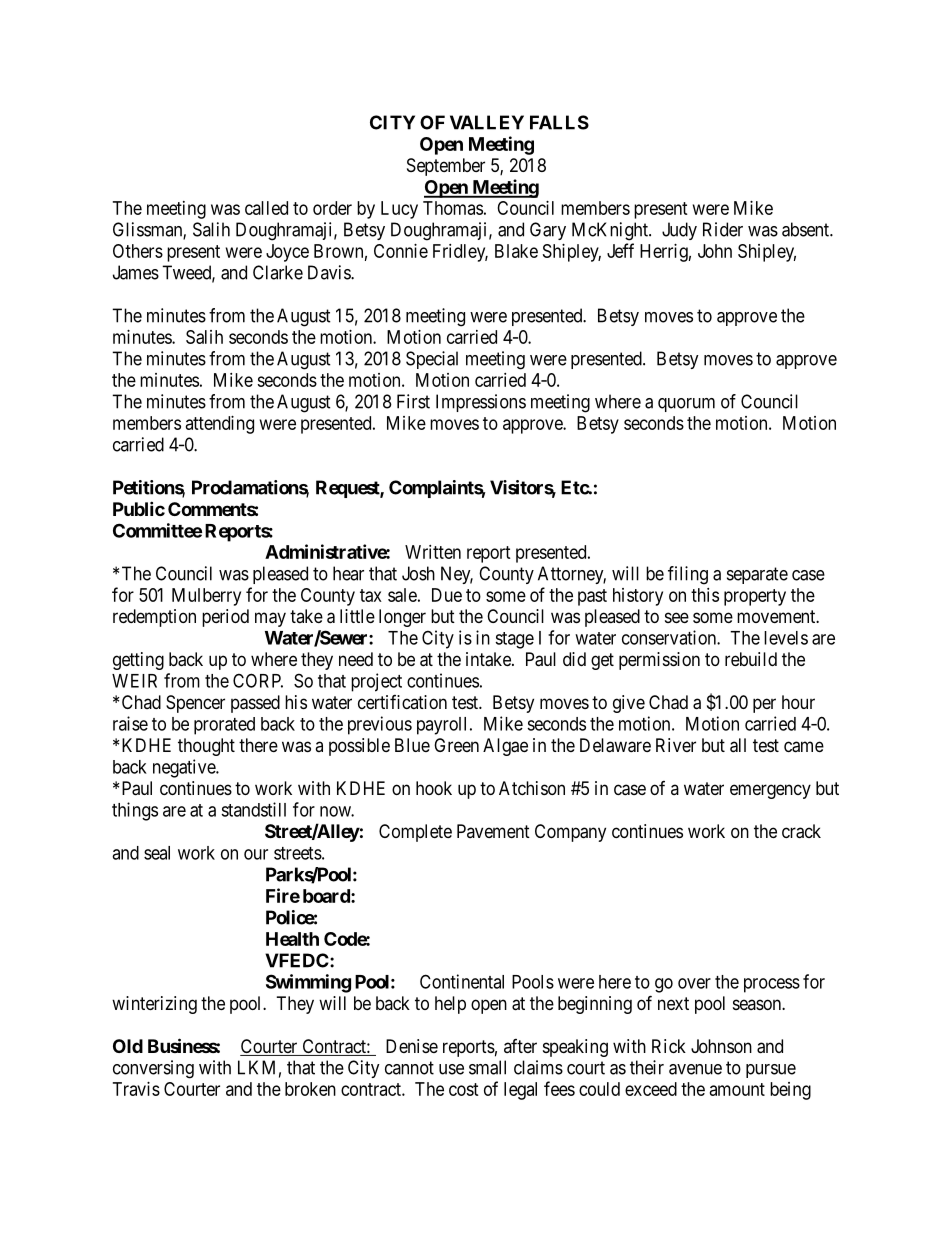  I want to click on emergency, so click(770, 791).
